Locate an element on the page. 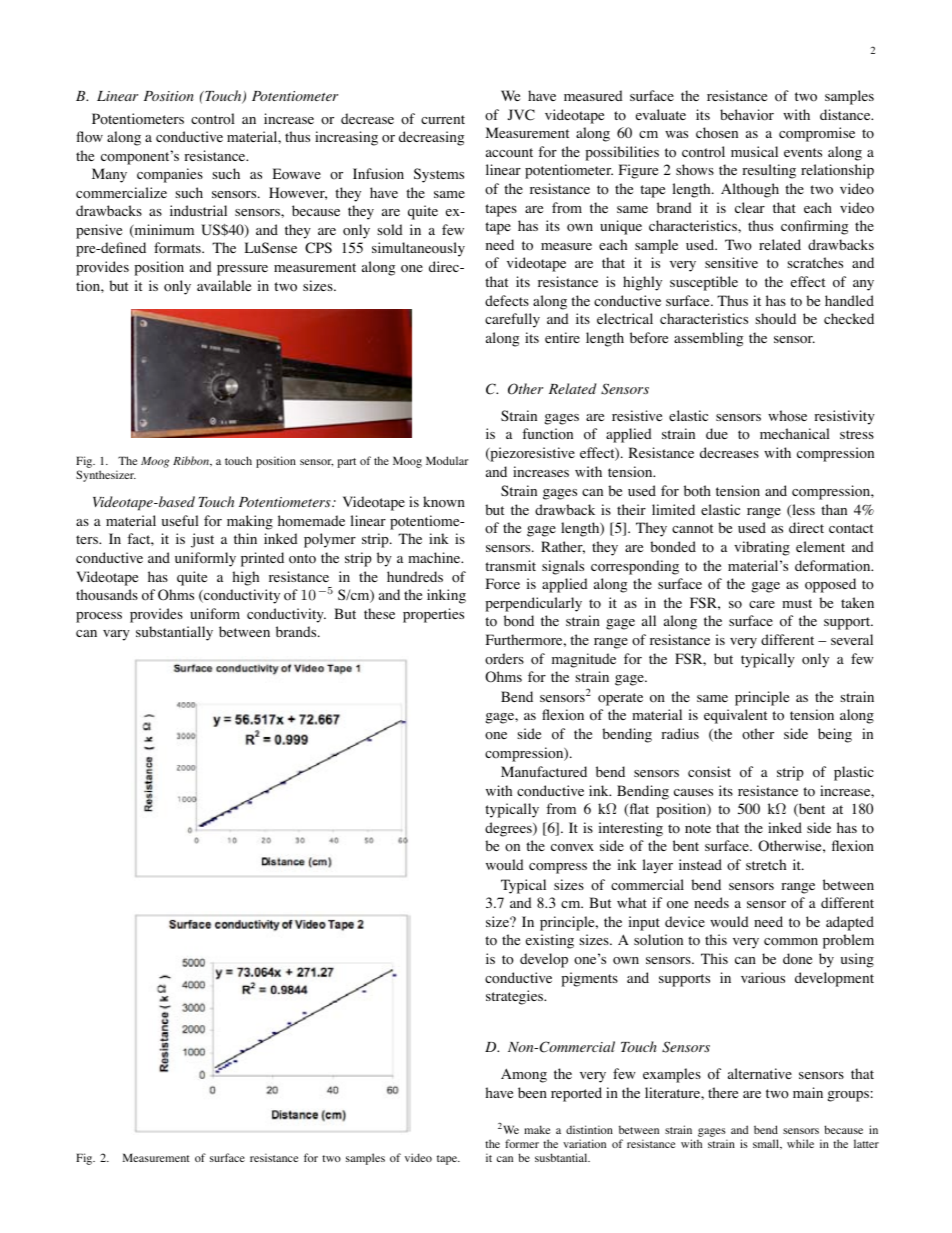 The image size is (952, 1233). properties is located at coordinates (433, 615).
